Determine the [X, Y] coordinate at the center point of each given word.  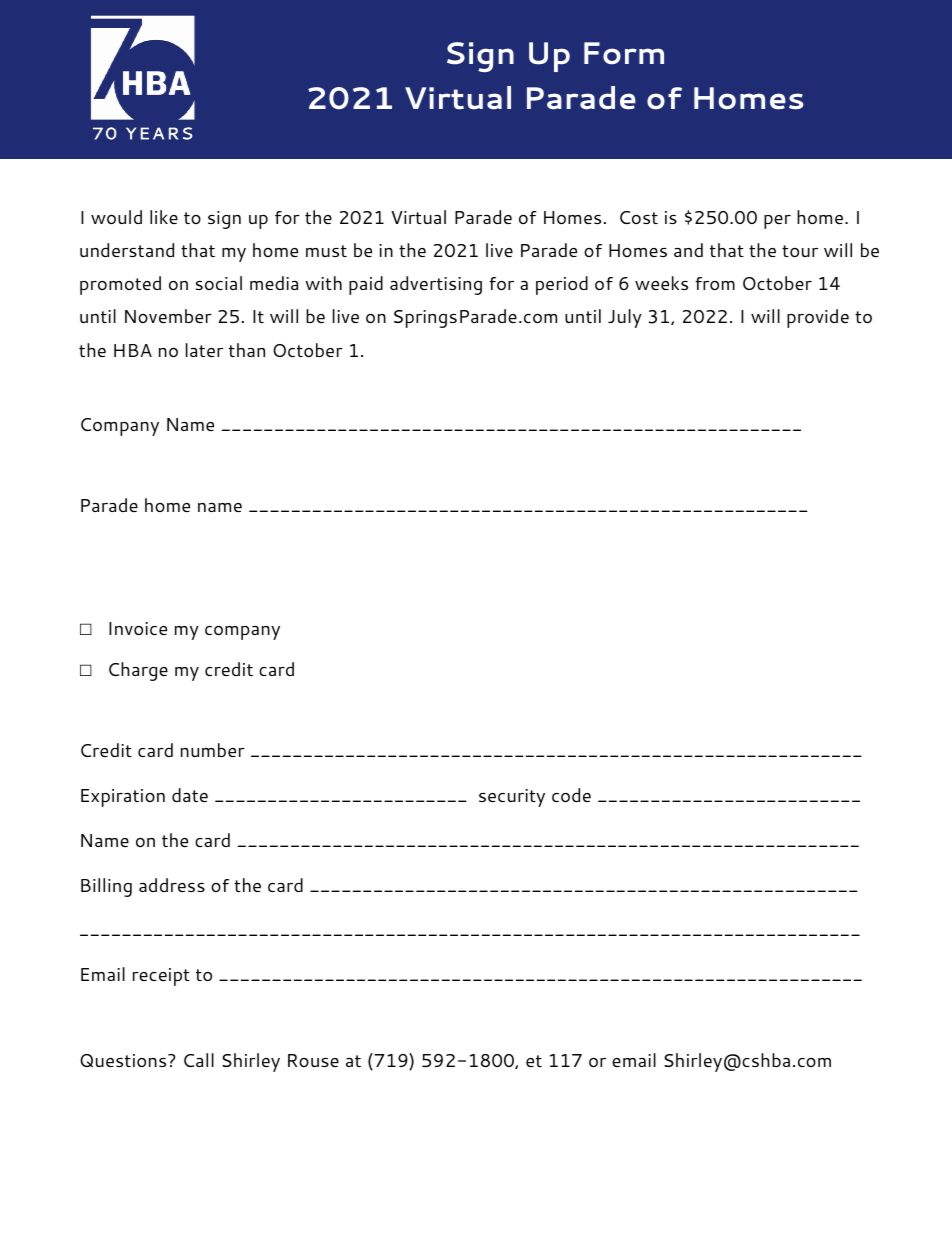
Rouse [313, 1060]
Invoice [138, 628]
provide [818, 318]
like [164, 217]
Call [199, 1060]
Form [624, 53]
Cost [639, 217]
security [512, 798]
